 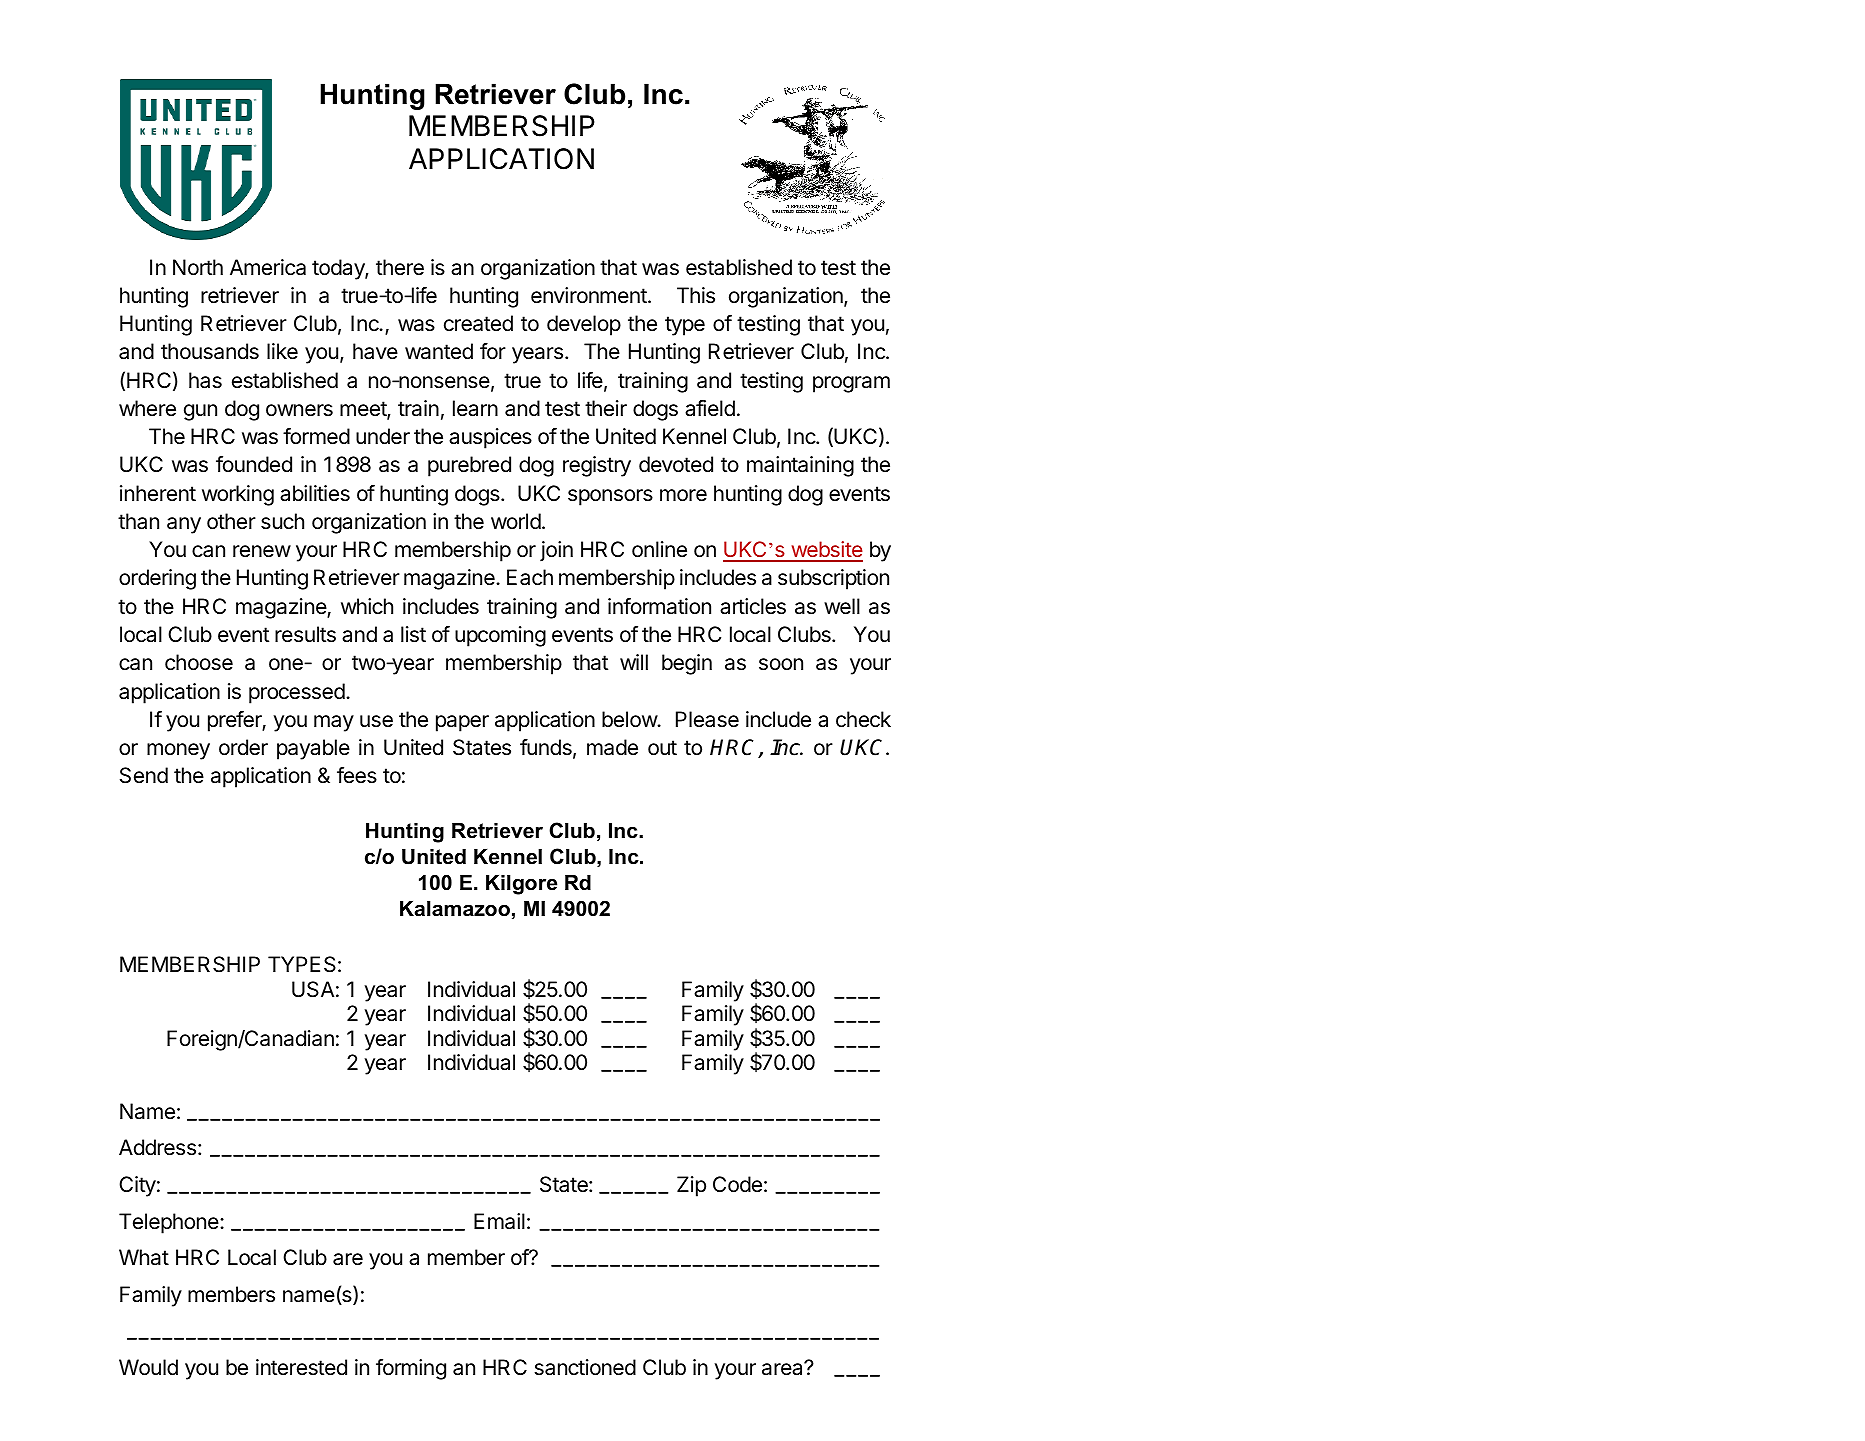 I want to click on Kilgore, so click(x=521, y=885).
